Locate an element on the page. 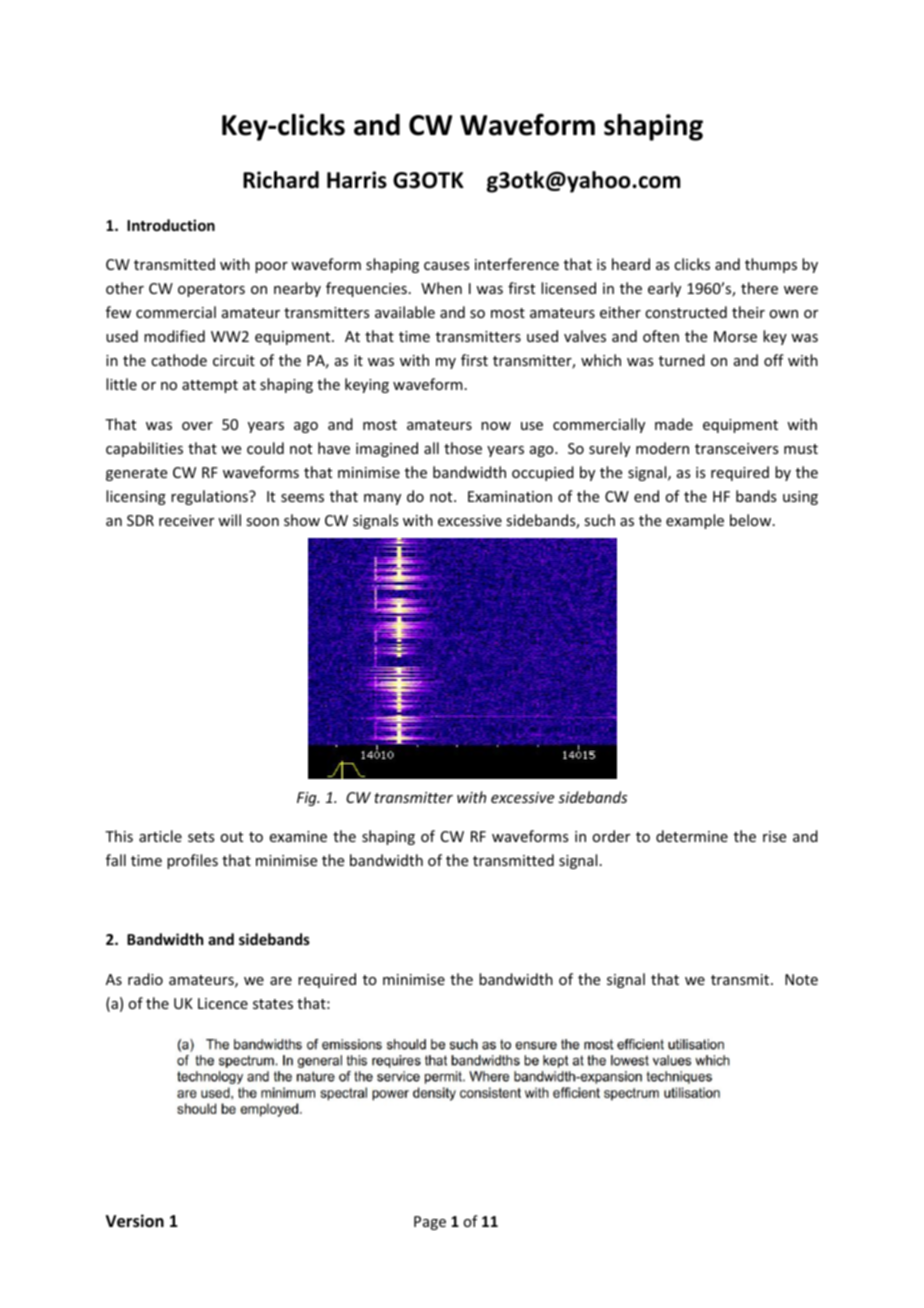 Image resolution: width=924 pixels, height=1308 pixels. Introduction is located at coordinates (171, 225).
